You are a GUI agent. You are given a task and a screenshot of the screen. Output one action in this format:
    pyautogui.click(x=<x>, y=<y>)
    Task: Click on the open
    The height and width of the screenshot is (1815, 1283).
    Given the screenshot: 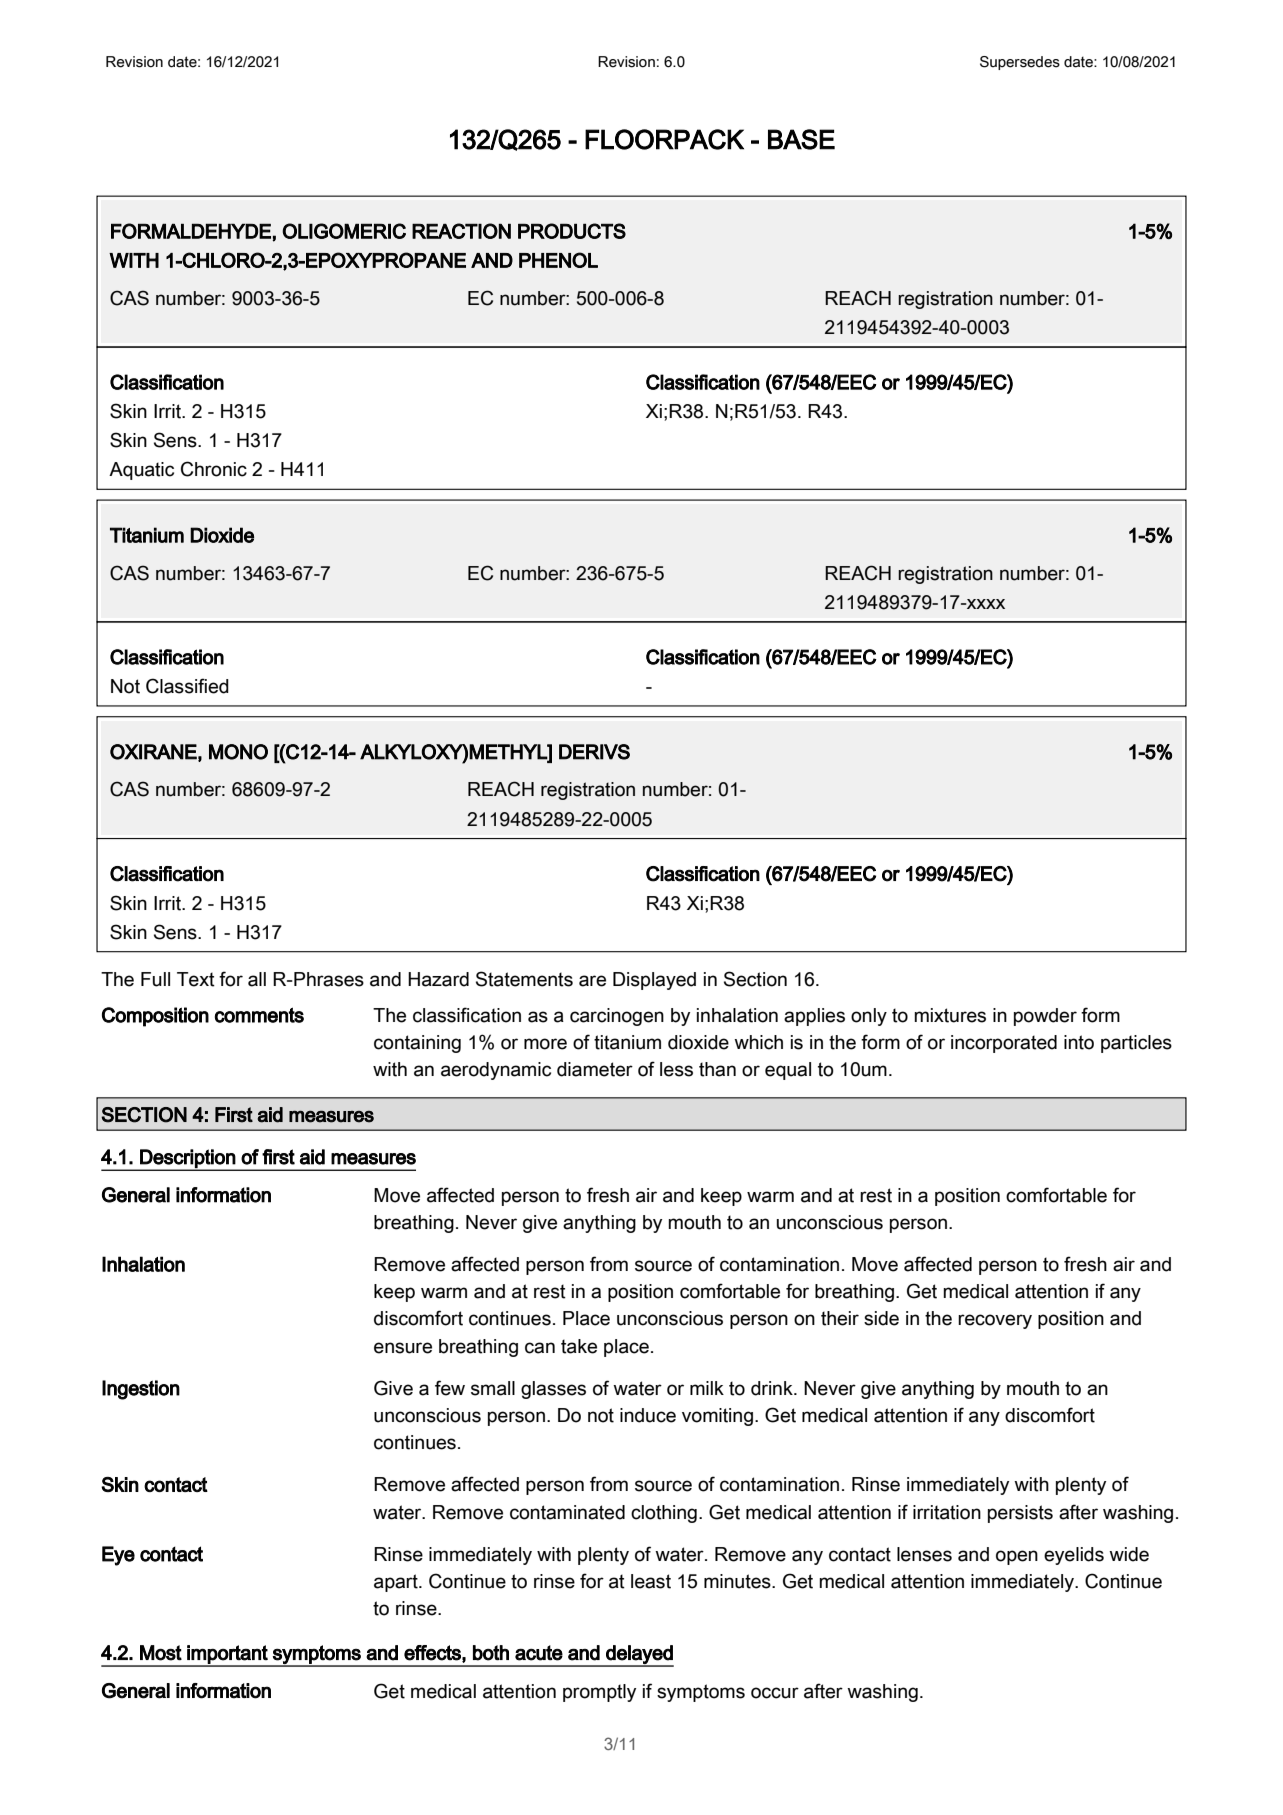 What is the action you would take?
    pyautogui.click(x=1017, y=1557)
